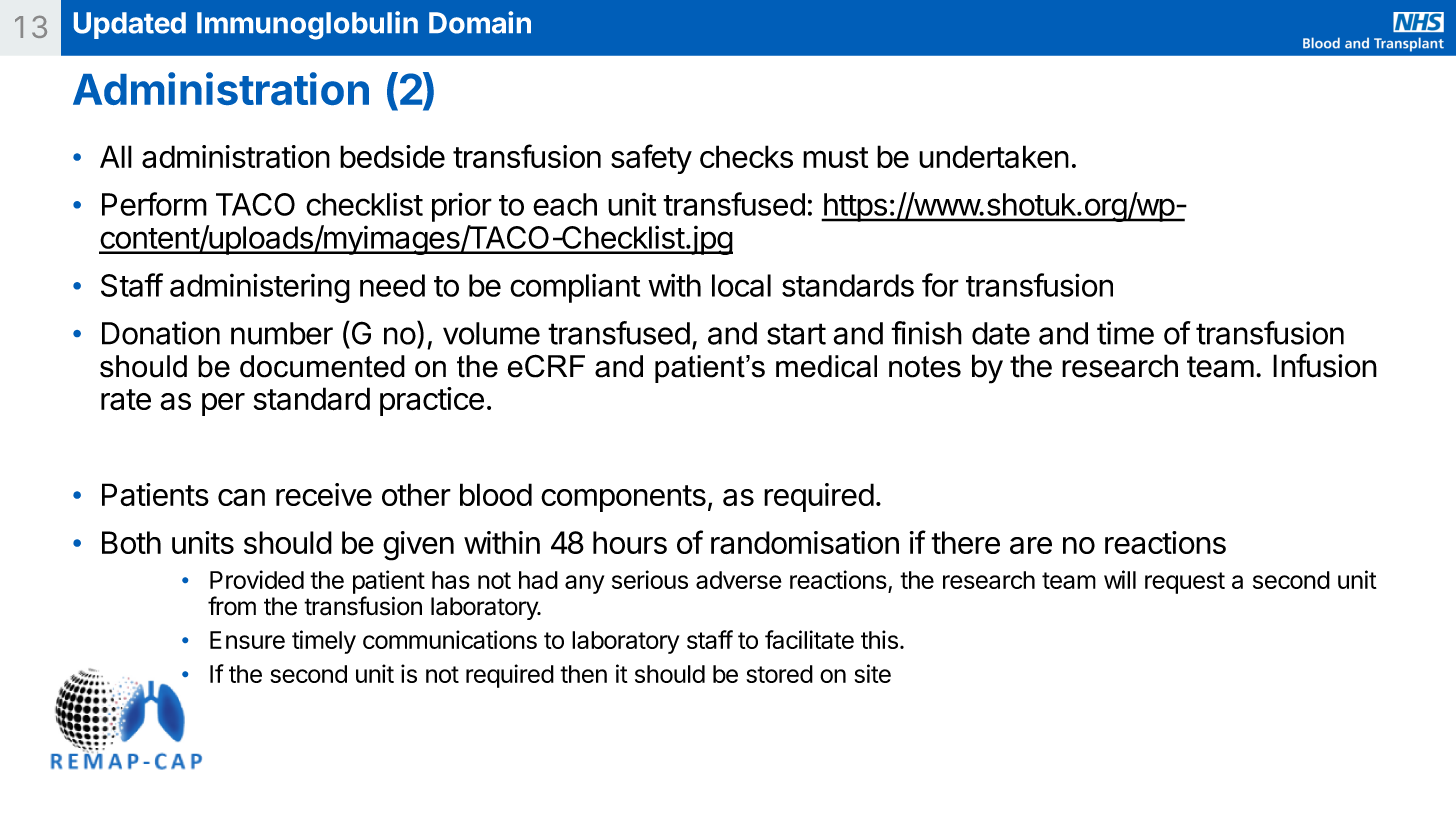 Image resolution: width=1456 pixels, height=819 pixels. Describe the element at coordinates (247, 640) in the screenshot. I see `Ensure` at that location.
